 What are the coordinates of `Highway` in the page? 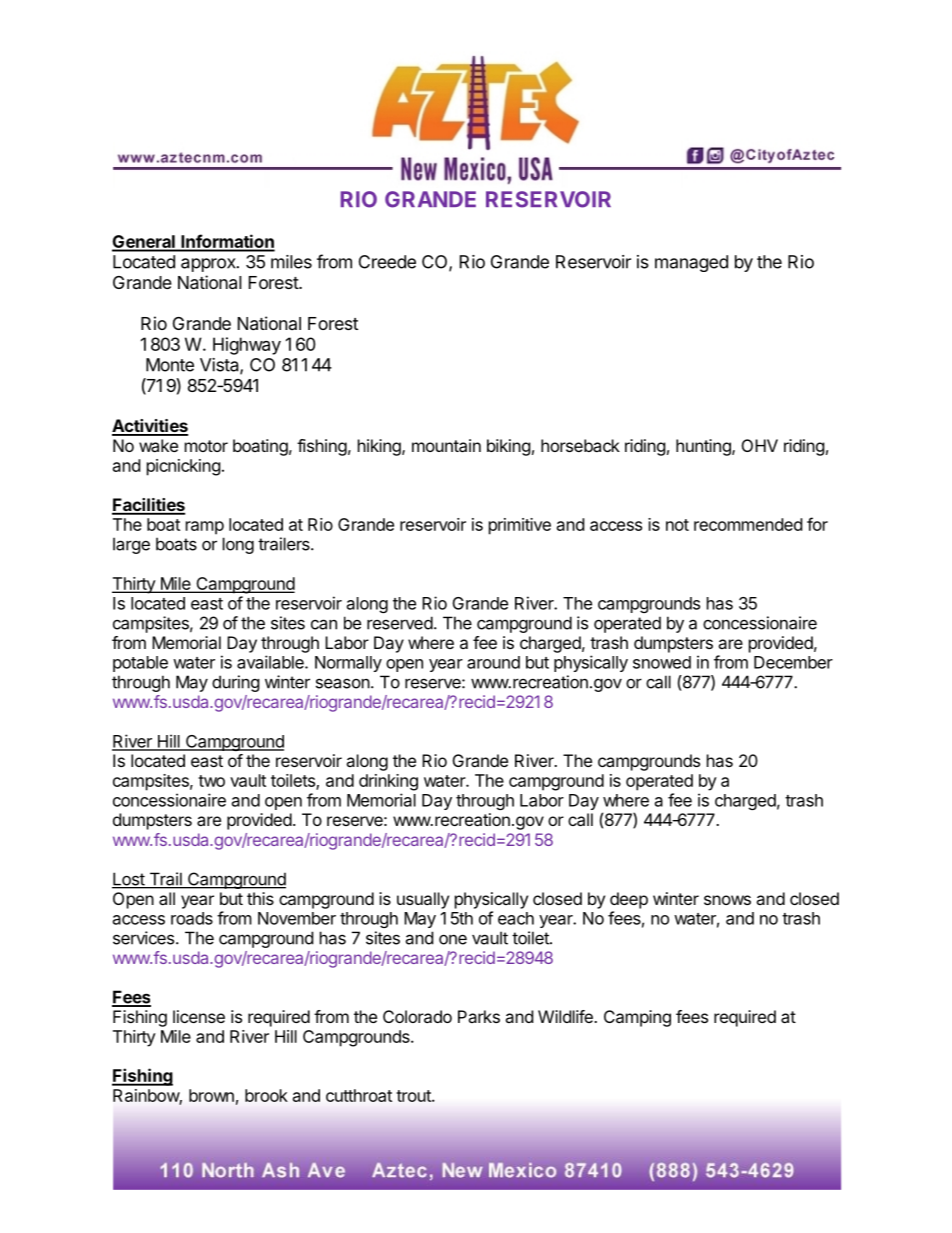 It's located at (247, 346).
